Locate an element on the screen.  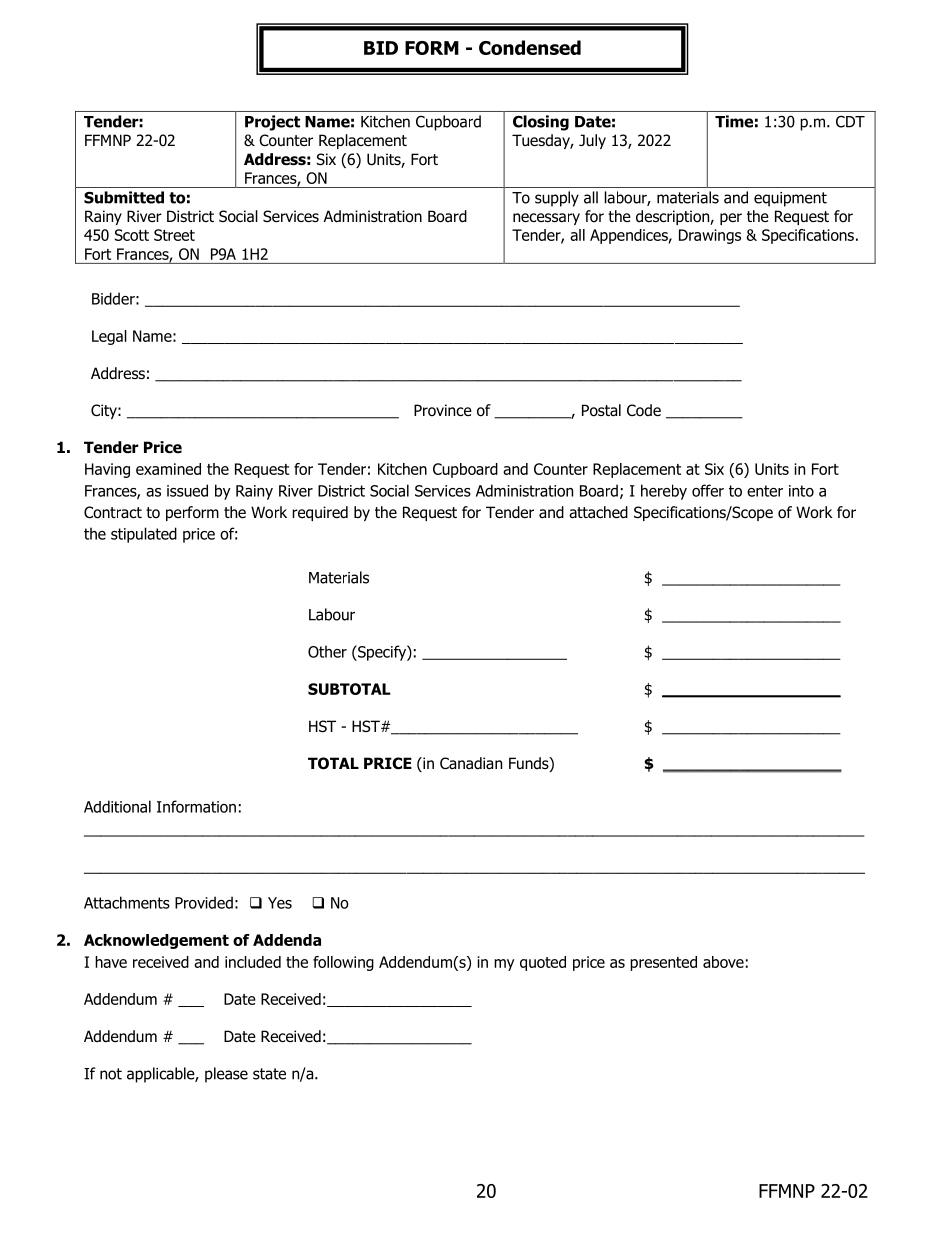
Province is located at coordinates (443, 410).
